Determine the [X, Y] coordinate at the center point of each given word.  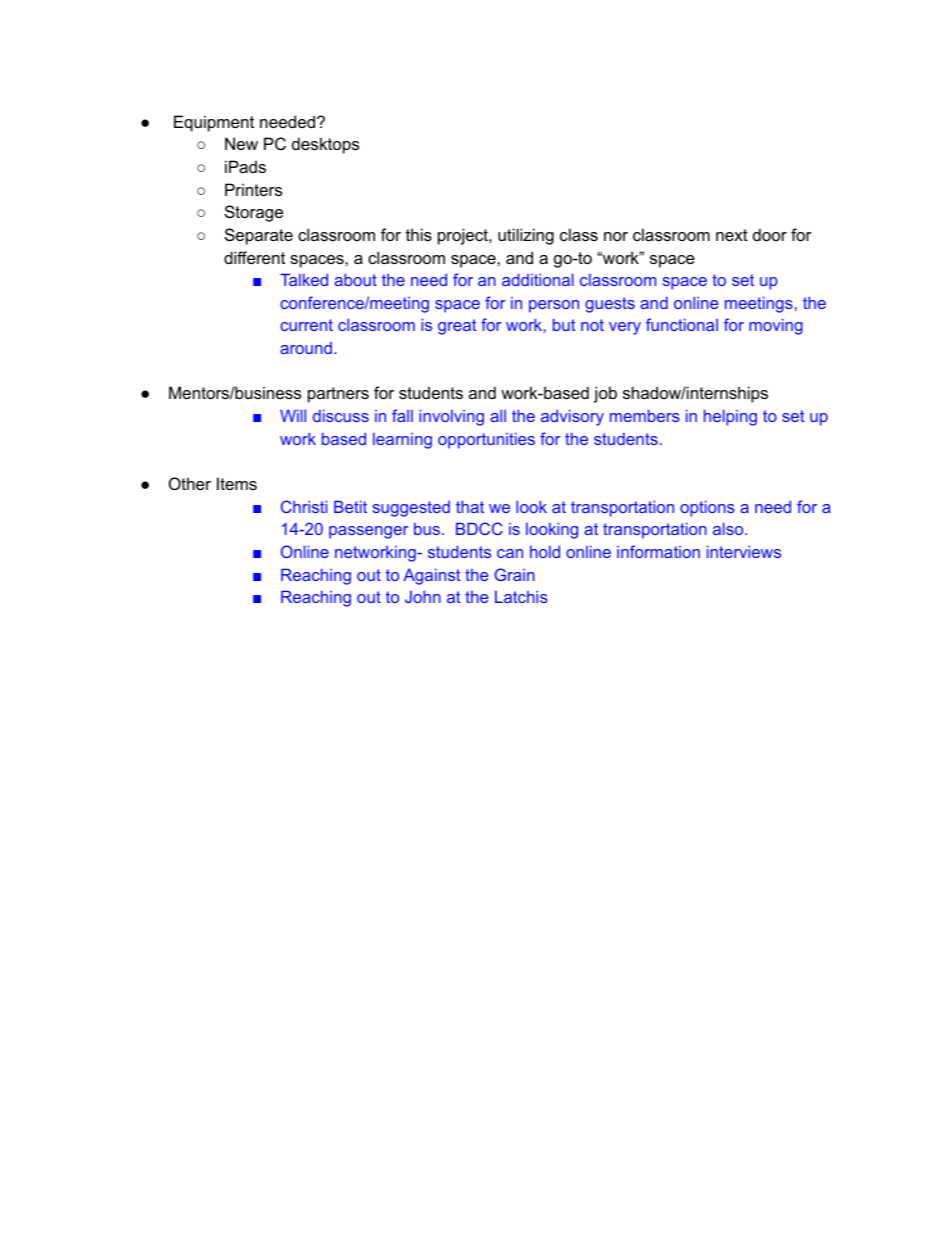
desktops [325, 145]
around [306, 348]
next [732, 235]
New [241, 143]
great [457, 327]
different [254, 257]
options [707, 509]
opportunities [486, 441]
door [770, 234]
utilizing [526, 236]
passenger [368, 532]
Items [237, 483]
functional [682, 324]
